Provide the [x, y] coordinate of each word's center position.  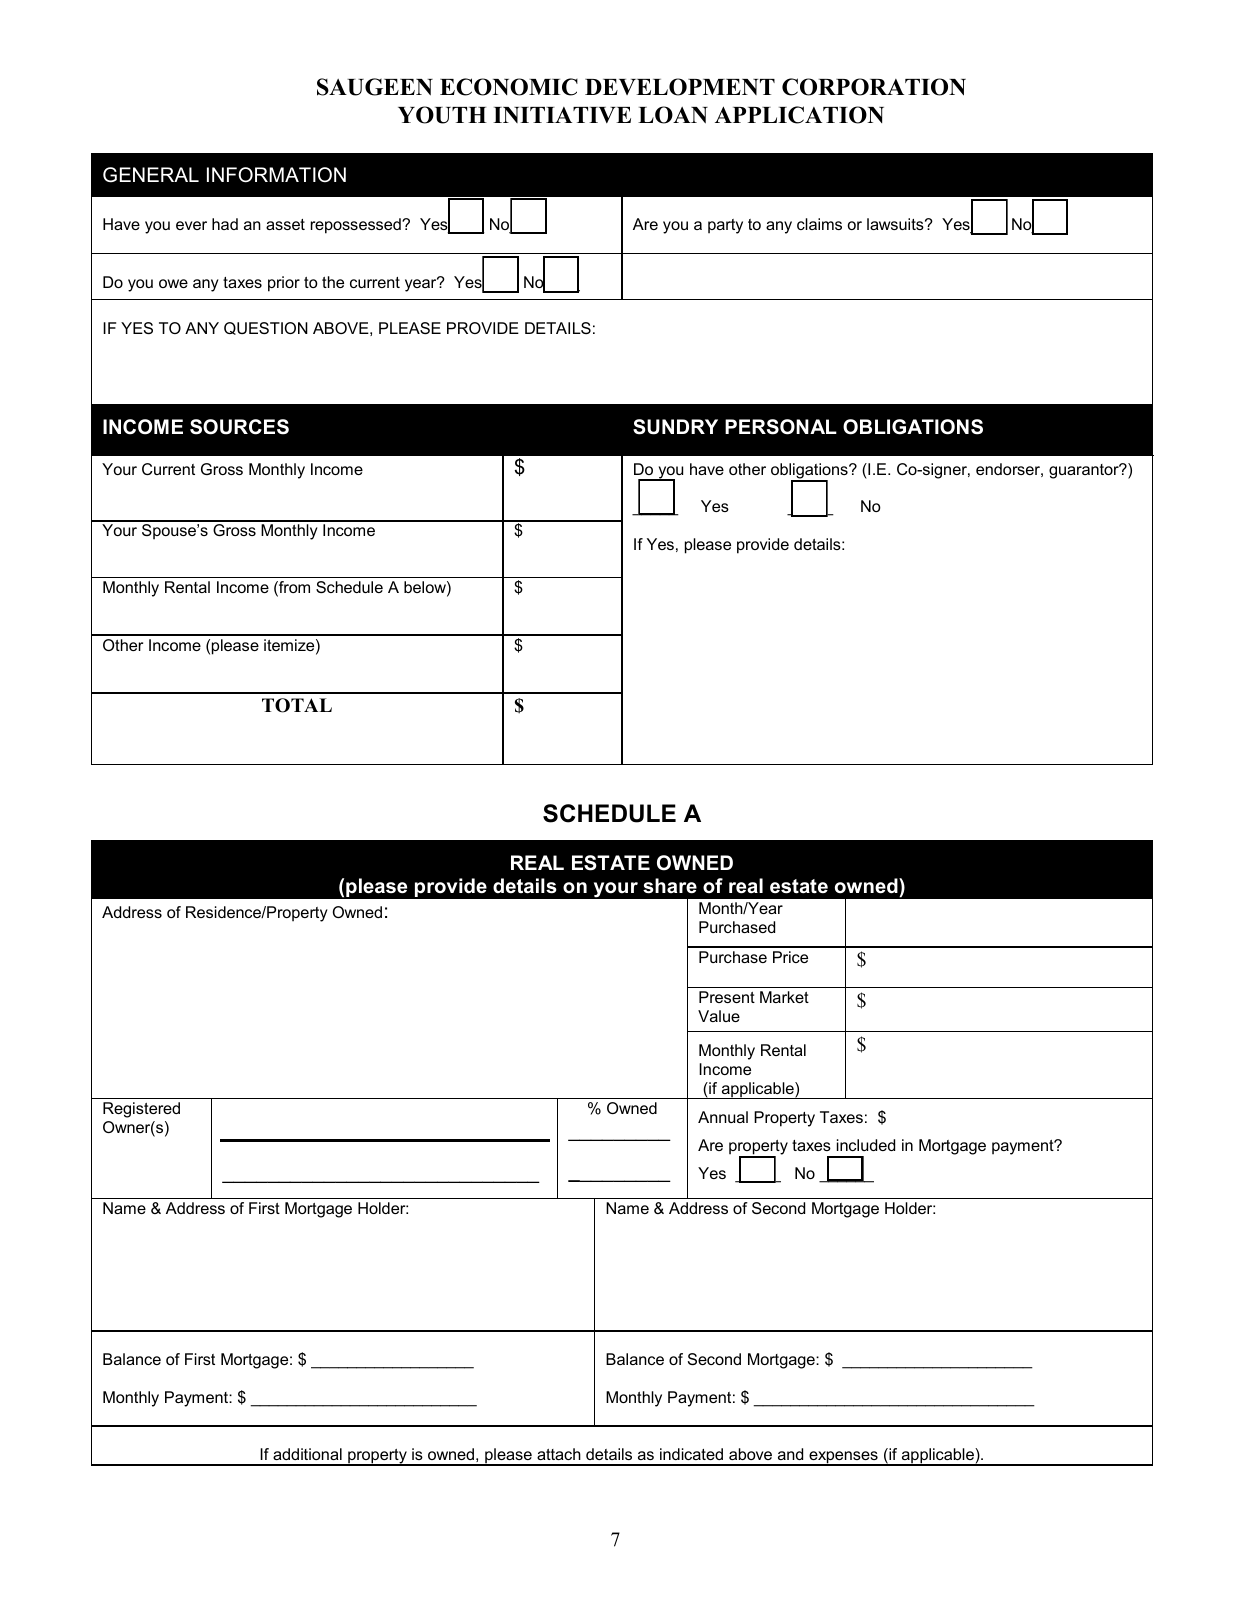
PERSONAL [781, 427]
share [670, 886]
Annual [723, 1117]
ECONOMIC [509, 87]
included [866, 1145]
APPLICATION [799, 115]
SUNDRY [675, 427]
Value [719, 1016]
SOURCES [239, 427]
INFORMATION [276, 175]
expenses [843, 1458]
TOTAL [297, 705]
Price [790, 957]
